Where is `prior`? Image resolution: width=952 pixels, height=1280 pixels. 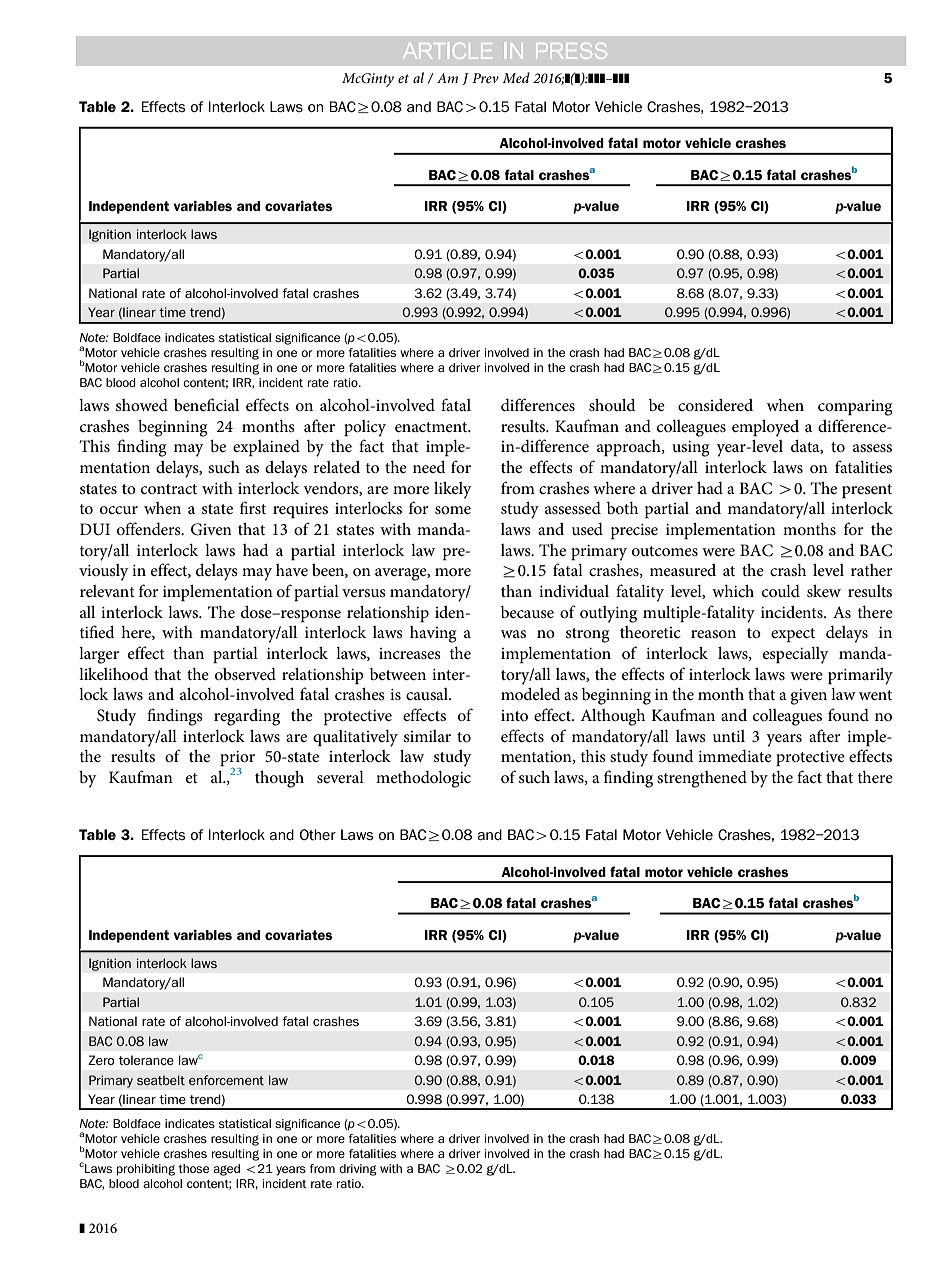
prior is located at coordinates (237, 760).
